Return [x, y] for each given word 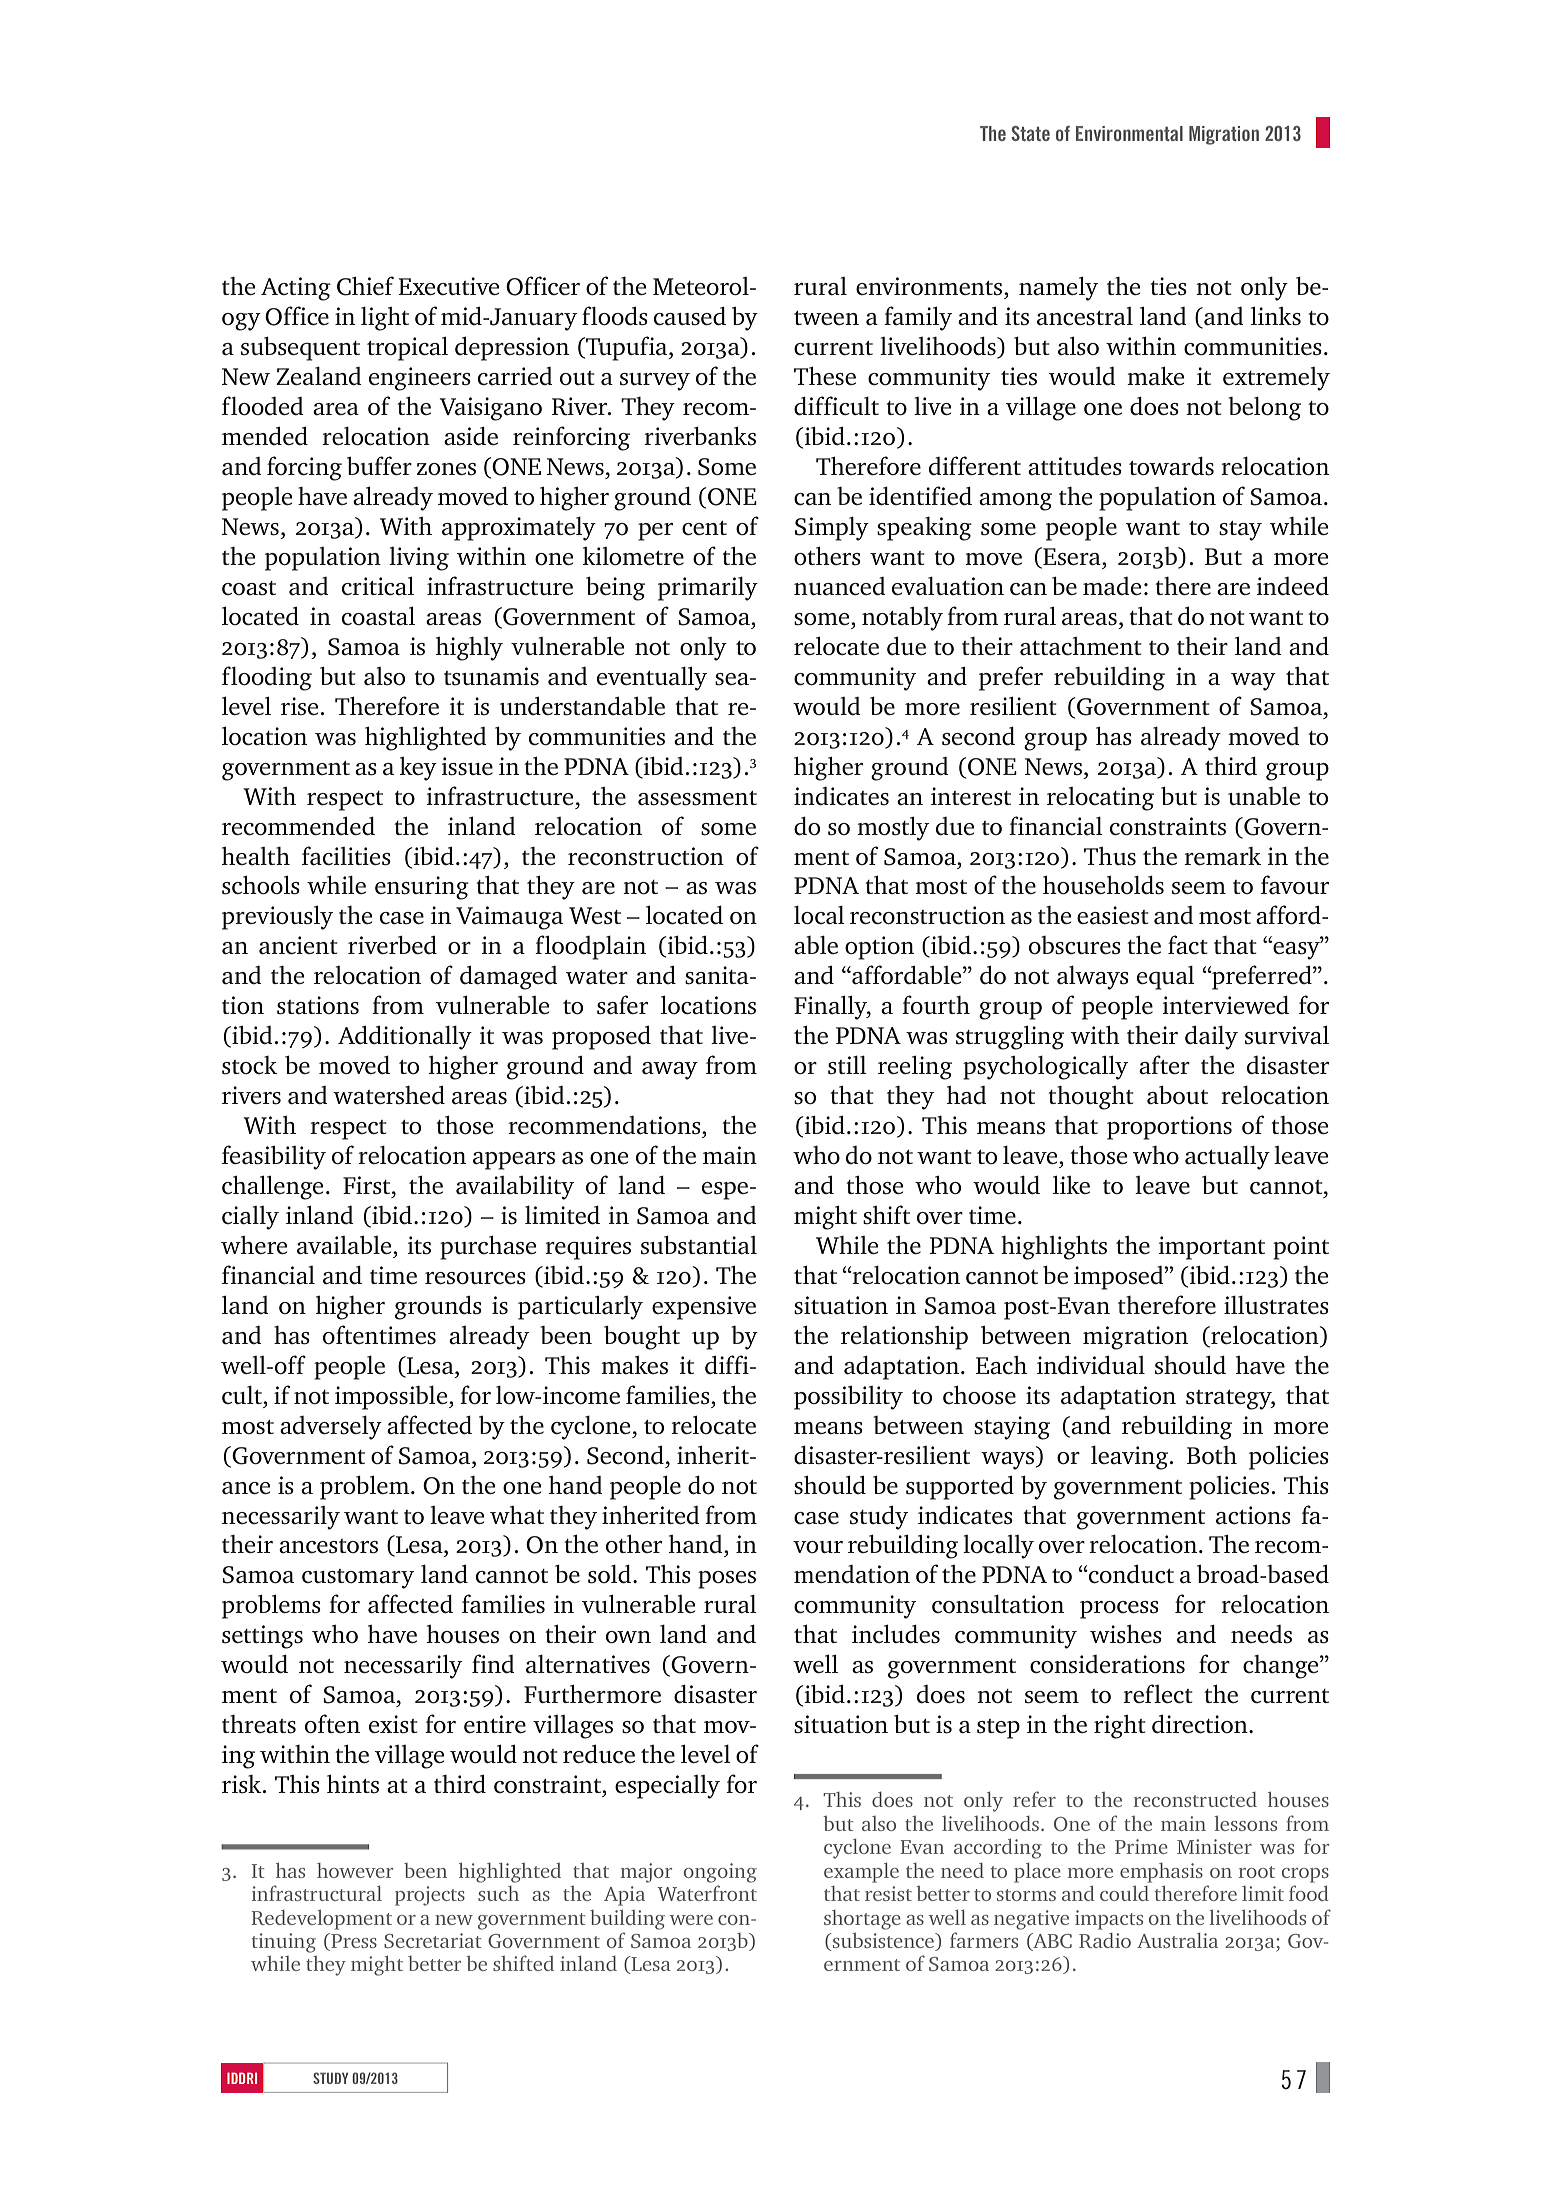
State [1030, 133]
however [355, 1870]
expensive [704, 1308]
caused [690, 316]
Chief [365, 286]
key [418, 769]
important [1211, 1248]
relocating [1100, 799]
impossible [392, 1398]
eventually [652, 679]
